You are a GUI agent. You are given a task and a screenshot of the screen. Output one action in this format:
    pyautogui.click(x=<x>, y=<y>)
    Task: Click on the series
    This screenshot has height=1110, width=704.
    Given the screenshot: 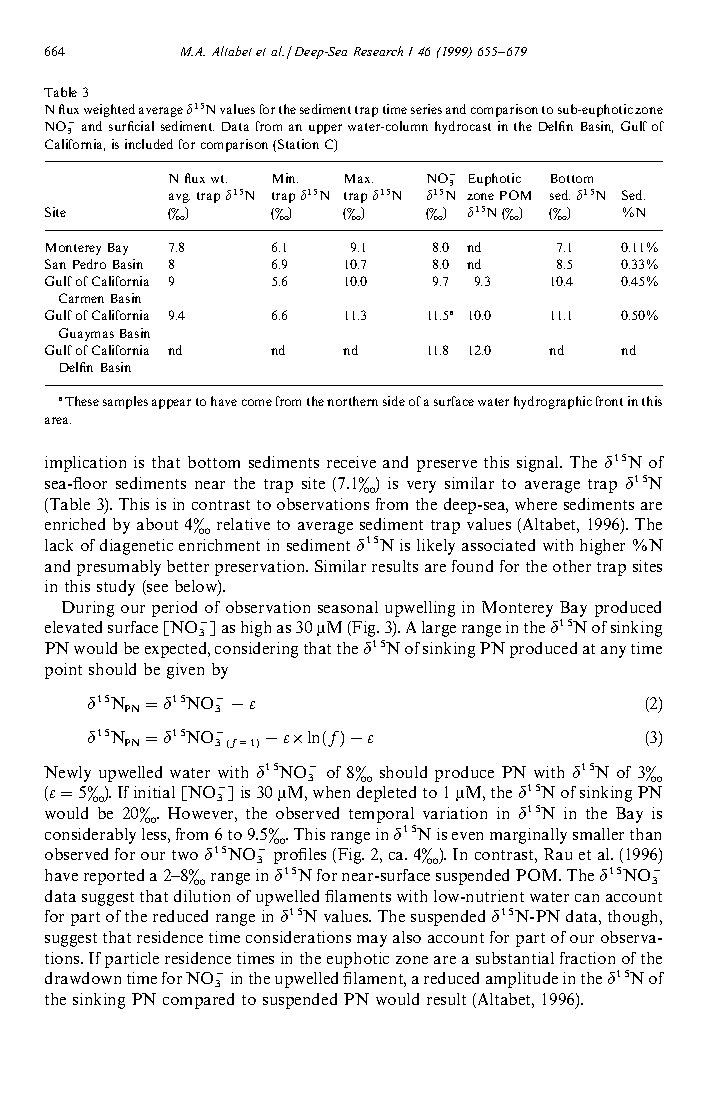 What is the action you would take?
    pyautogui.click(x=426, y=109)
